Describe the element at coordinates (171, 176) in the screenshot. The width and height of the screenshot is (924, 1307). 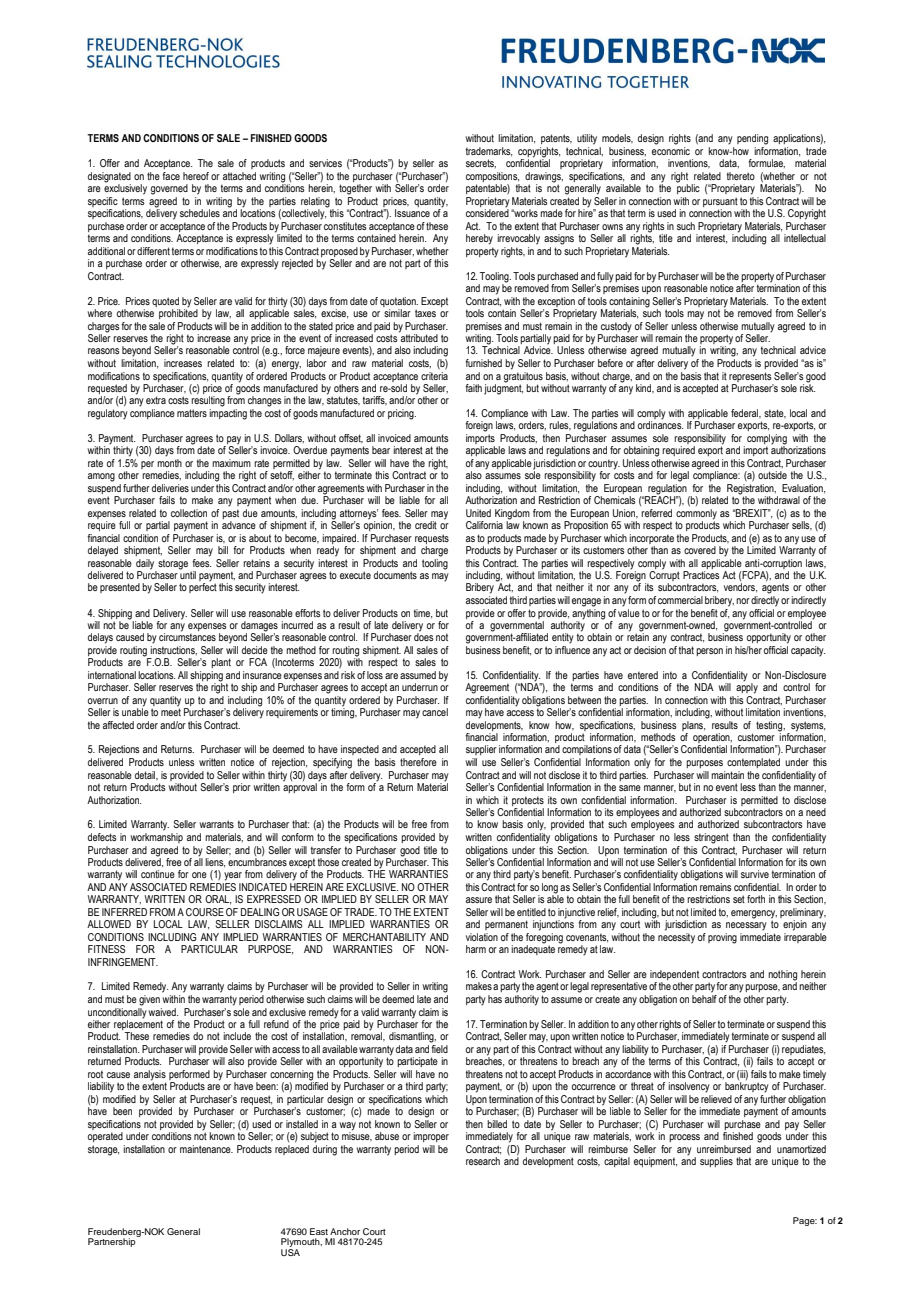
I see `face` at that location.
